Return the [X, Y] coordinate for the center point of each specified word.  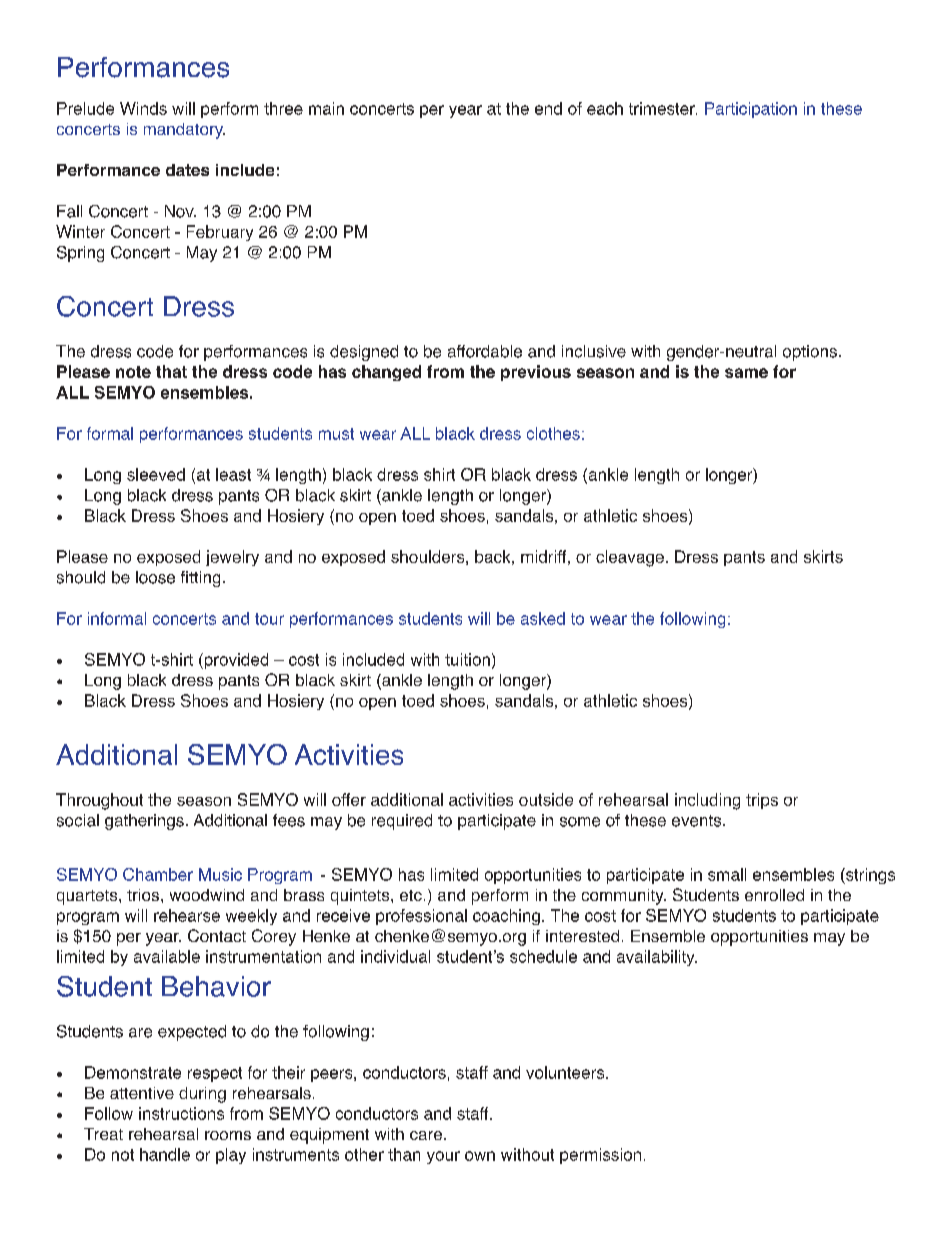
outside [546, 799]
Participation [751, 110]
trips [762, 801]
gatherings [144, 822]
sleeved [156, 474]
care [427, 1135]
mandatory [184, 131]
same [746, 373]
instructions [181, 1113]
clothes [553, 433]
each [605, 108]
